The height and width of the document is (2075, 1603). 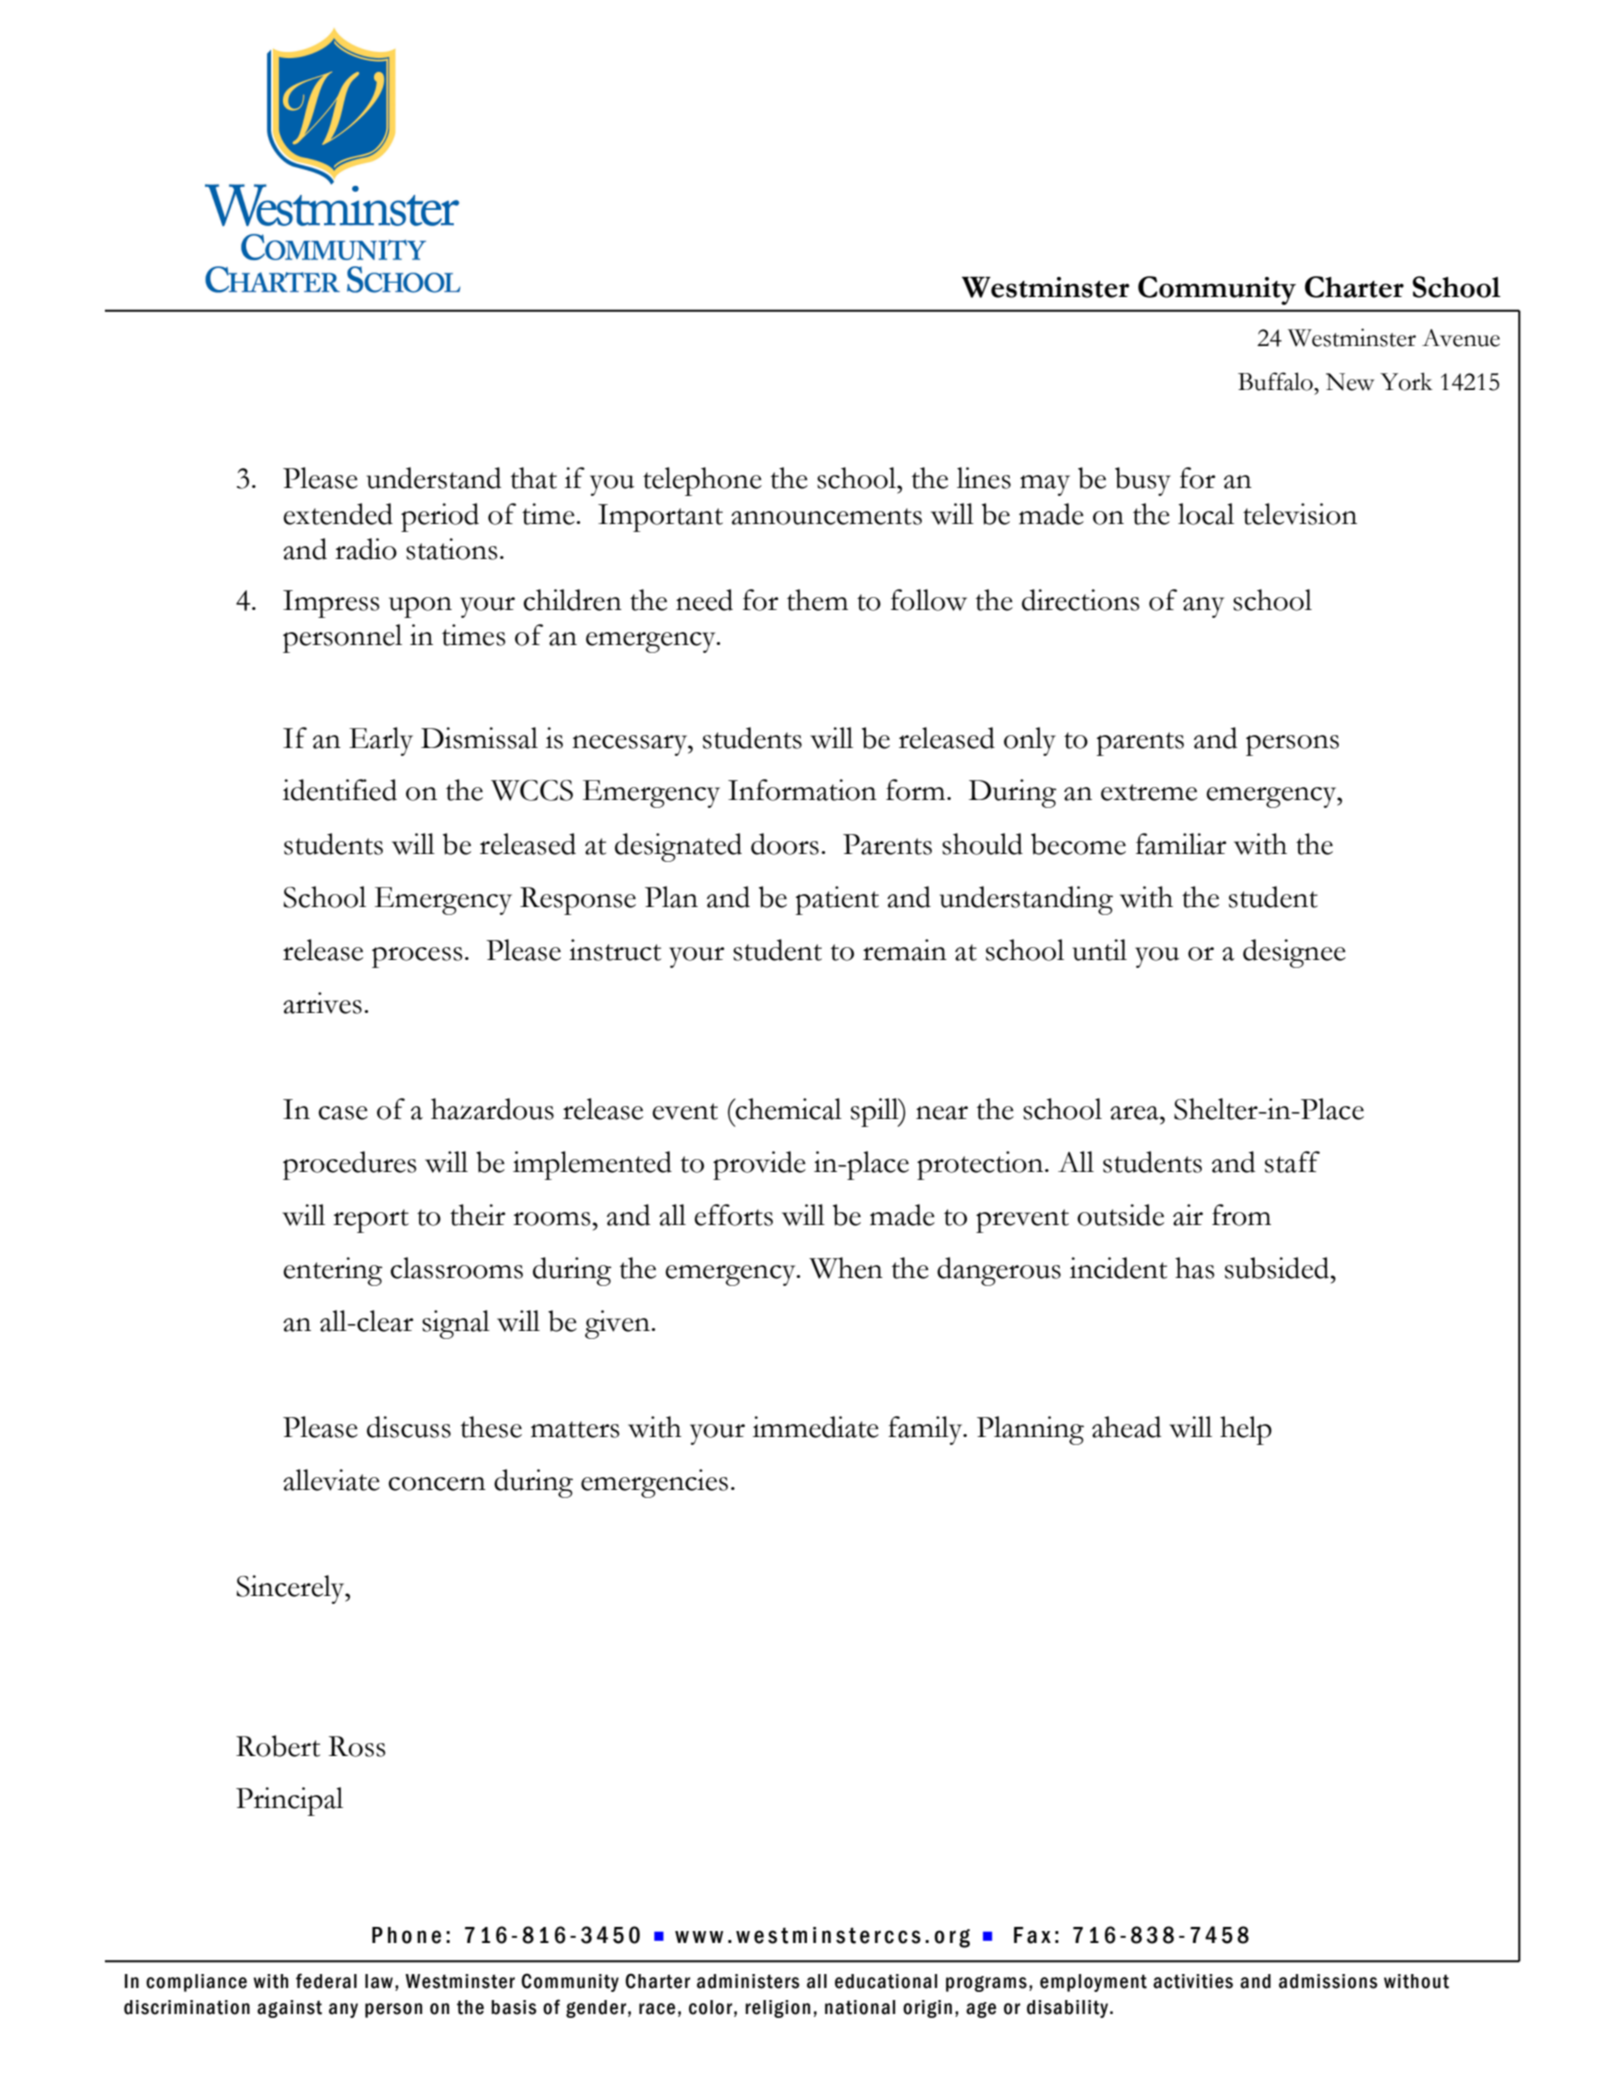 What do you see at coordinates (826, 516) in the document?
I see `announcements` at bounding box center [826, 516].
